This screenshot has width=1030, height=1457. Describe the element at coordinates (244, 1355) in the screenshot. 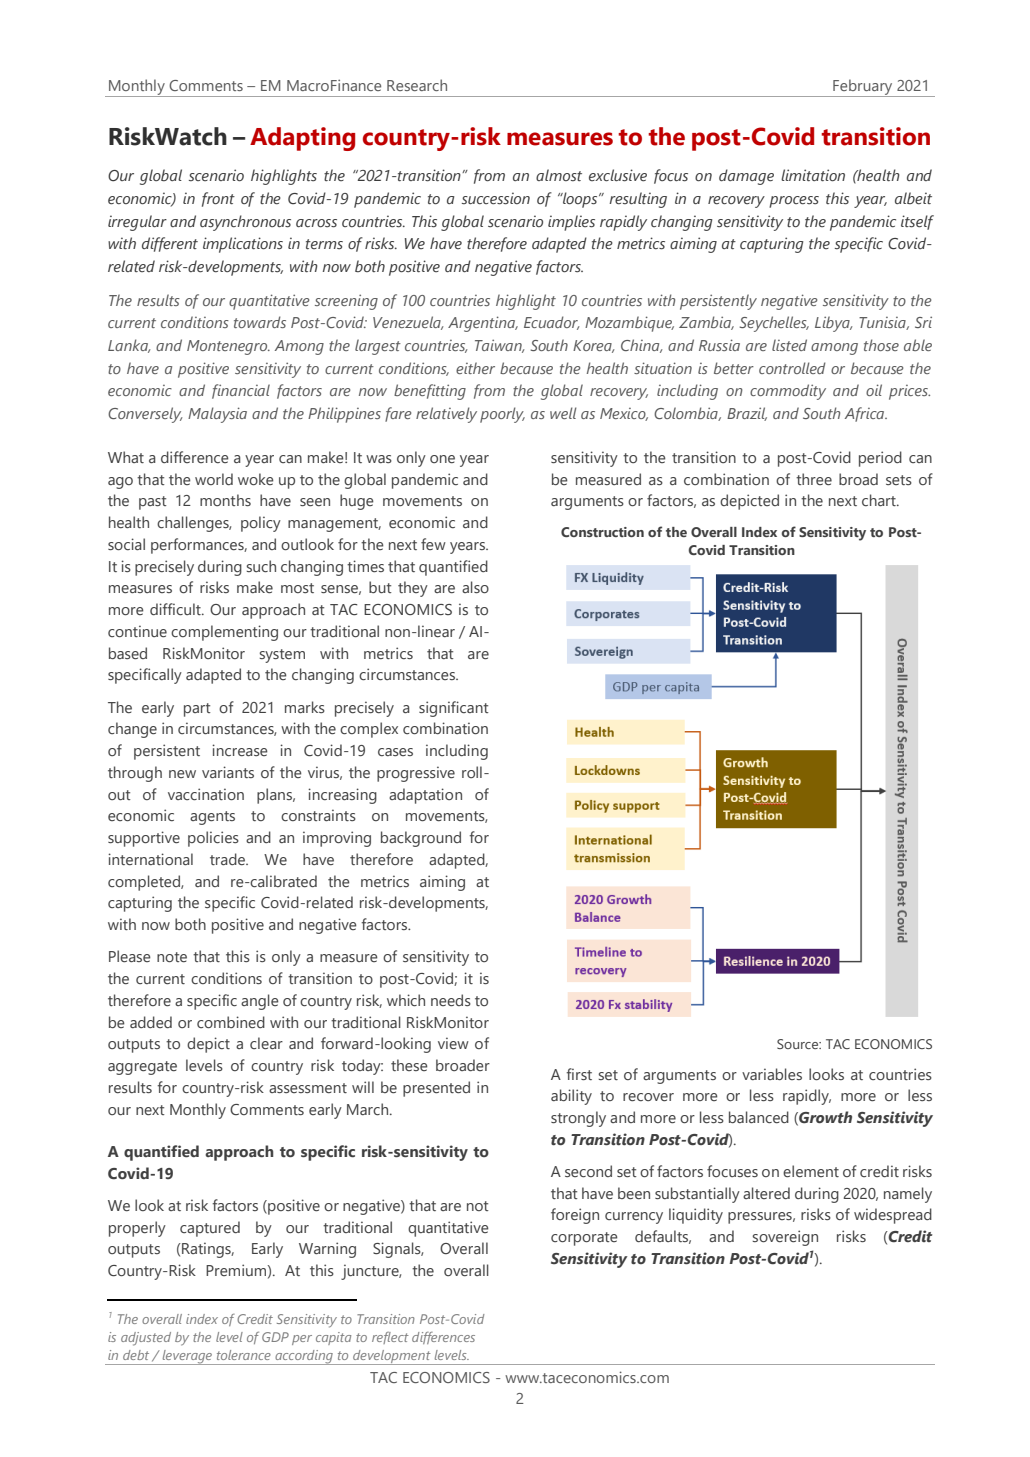

I see `tolerance` at that location.
